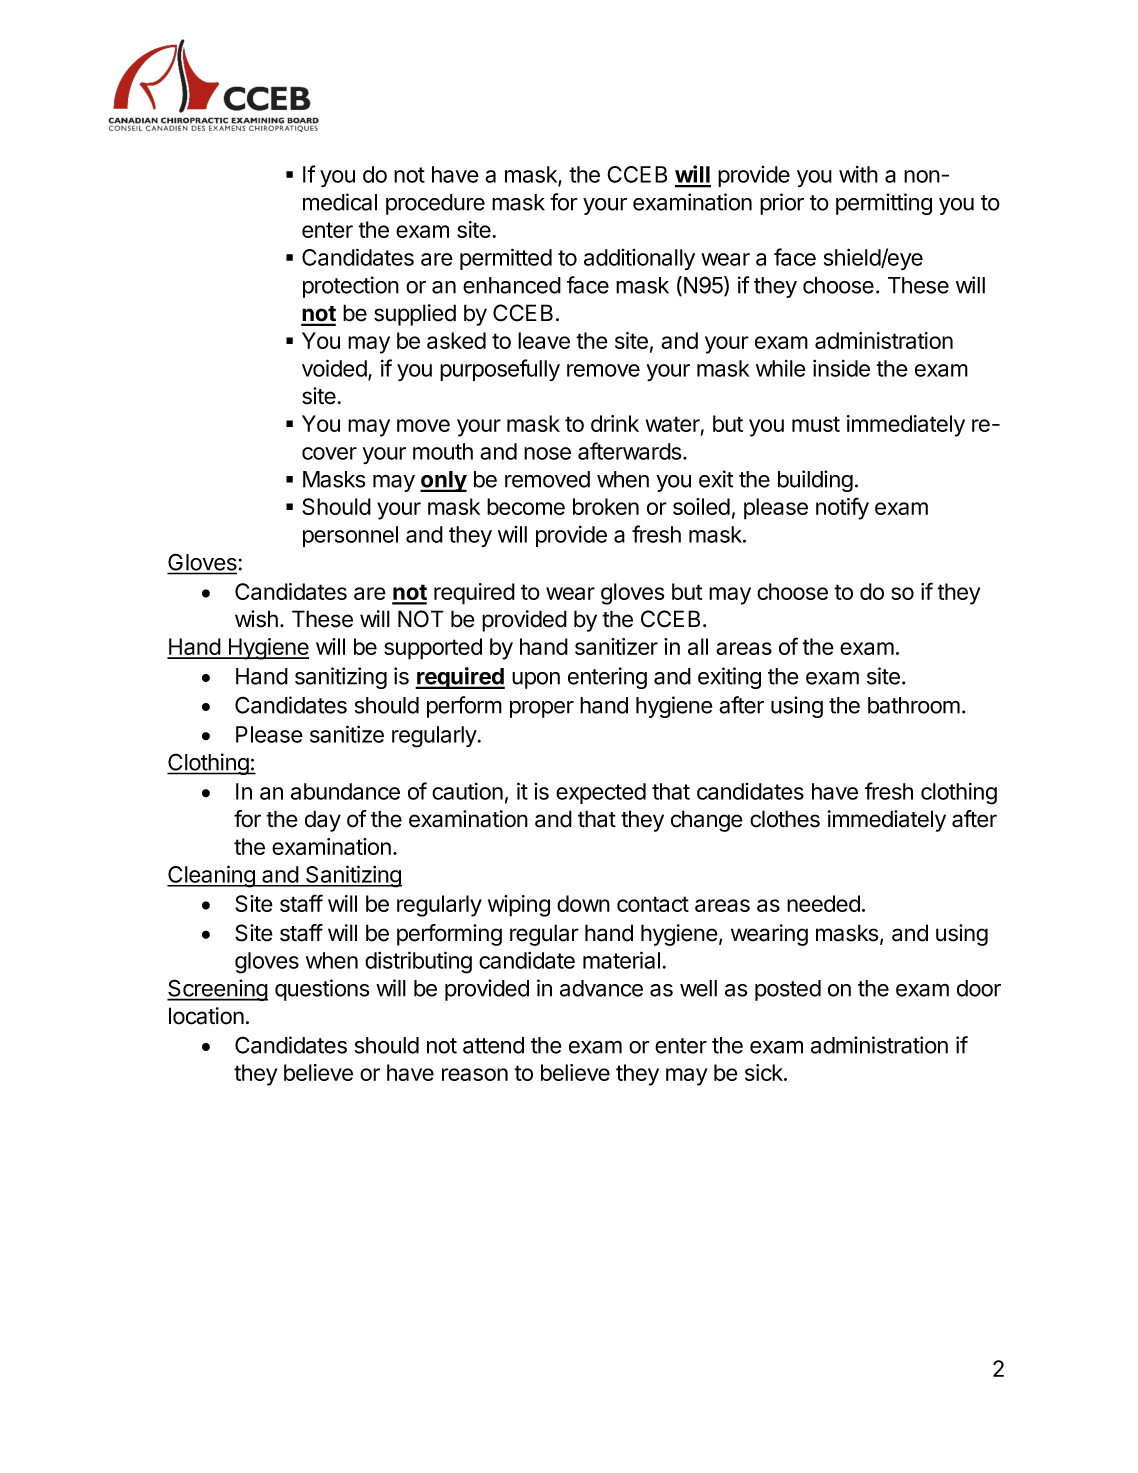 The height and width of the image is (1473, 1138). What do you see at coordinates (765, 1072) in the image?
I see `sick` at bounding box center [765, 1072].
